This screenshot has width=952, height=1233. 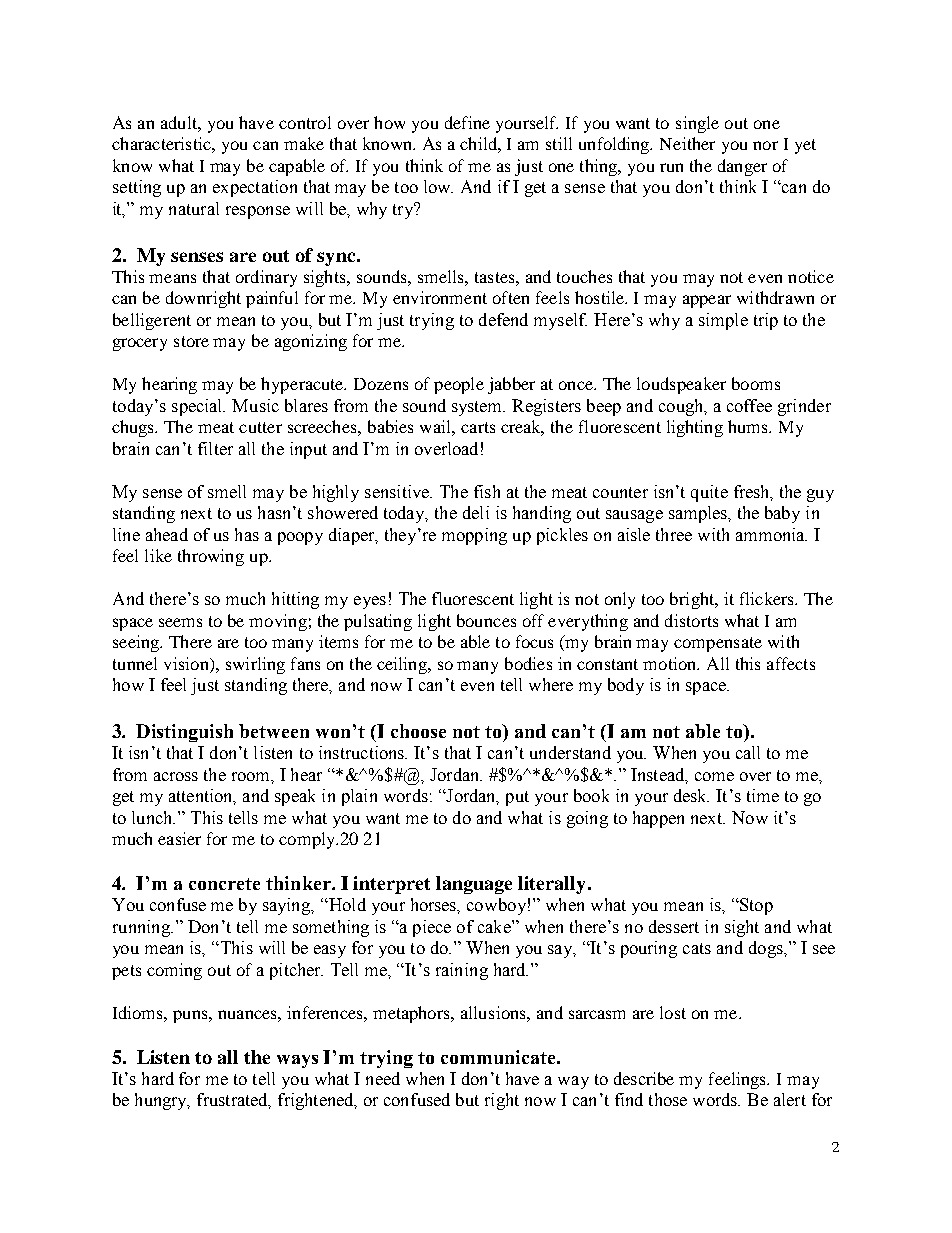 I want to click on store, so click(x=191, y=341).
